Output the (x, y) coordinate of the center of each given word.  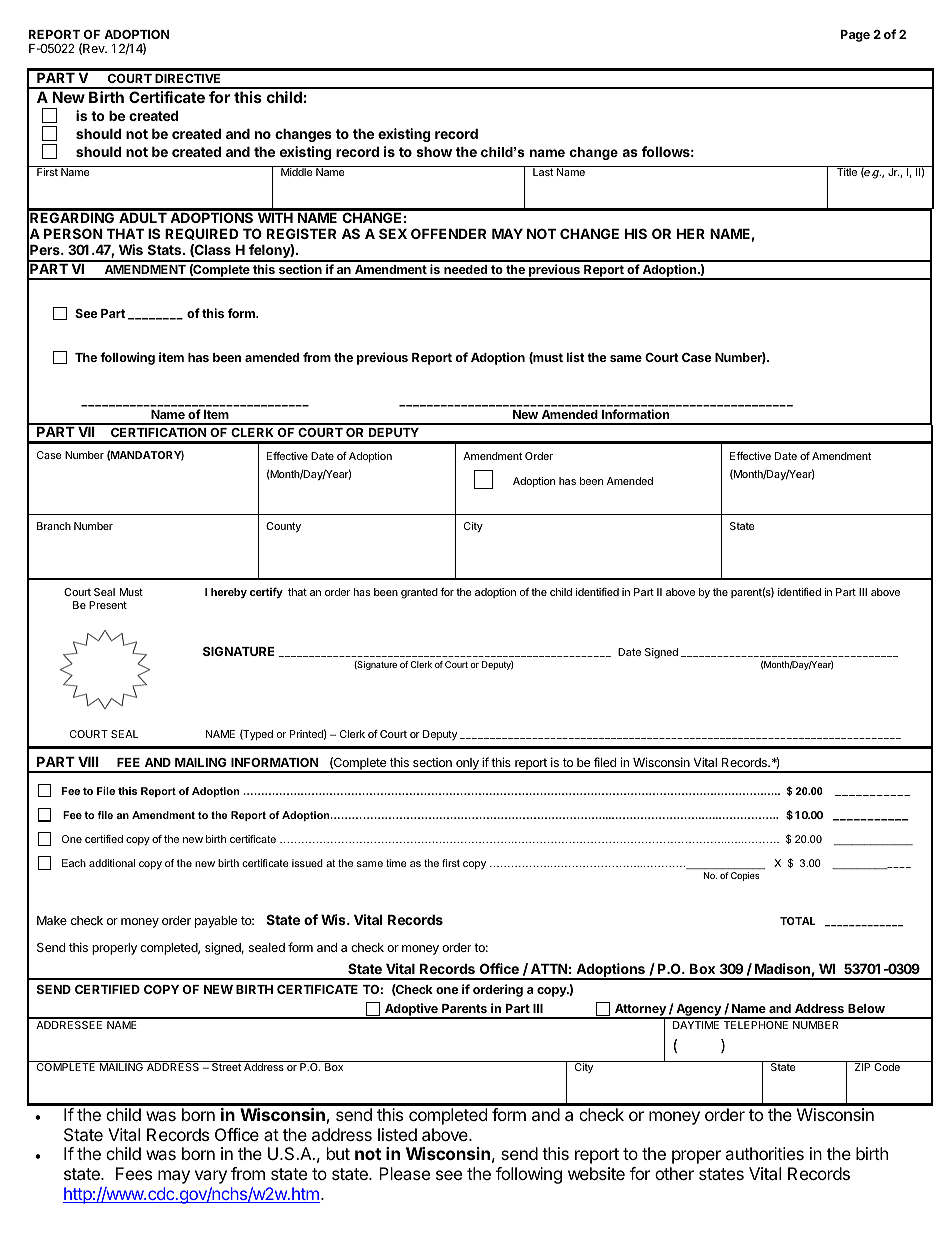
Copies (745, 876)
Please (404, 1173)
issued (307, 863)
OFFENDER (448, 233)
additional (112, 863)
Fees (134, 1173)
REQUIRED (201, 234)
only (467, 765)
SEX (393, 233)
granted (419, 593)
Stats (166, 249)
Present (108, 605)
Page (855, 36)
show (434, 151)
